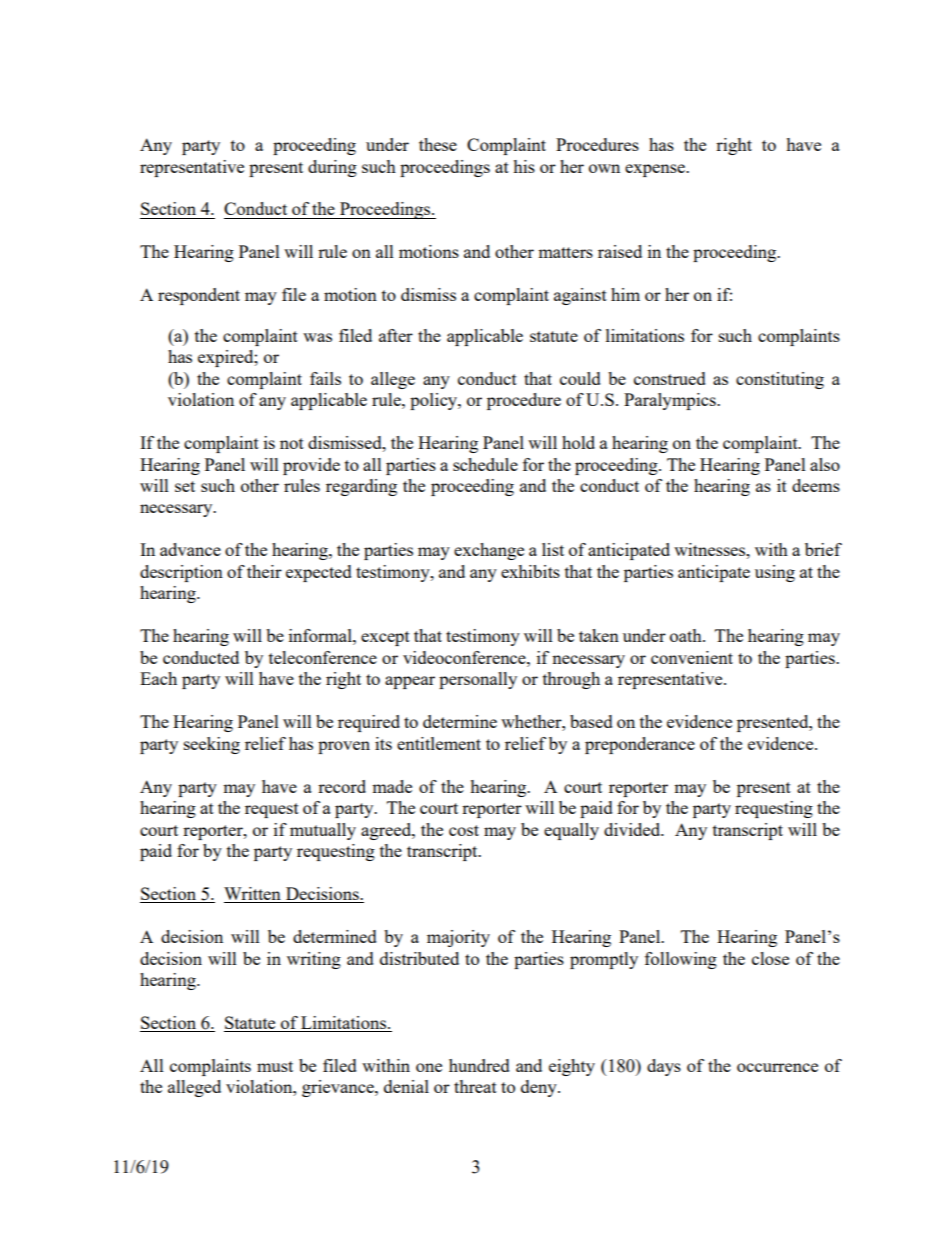  Describe the element at coordinates (530, 571) in the screenshot. I see `exhibits` at that location.
